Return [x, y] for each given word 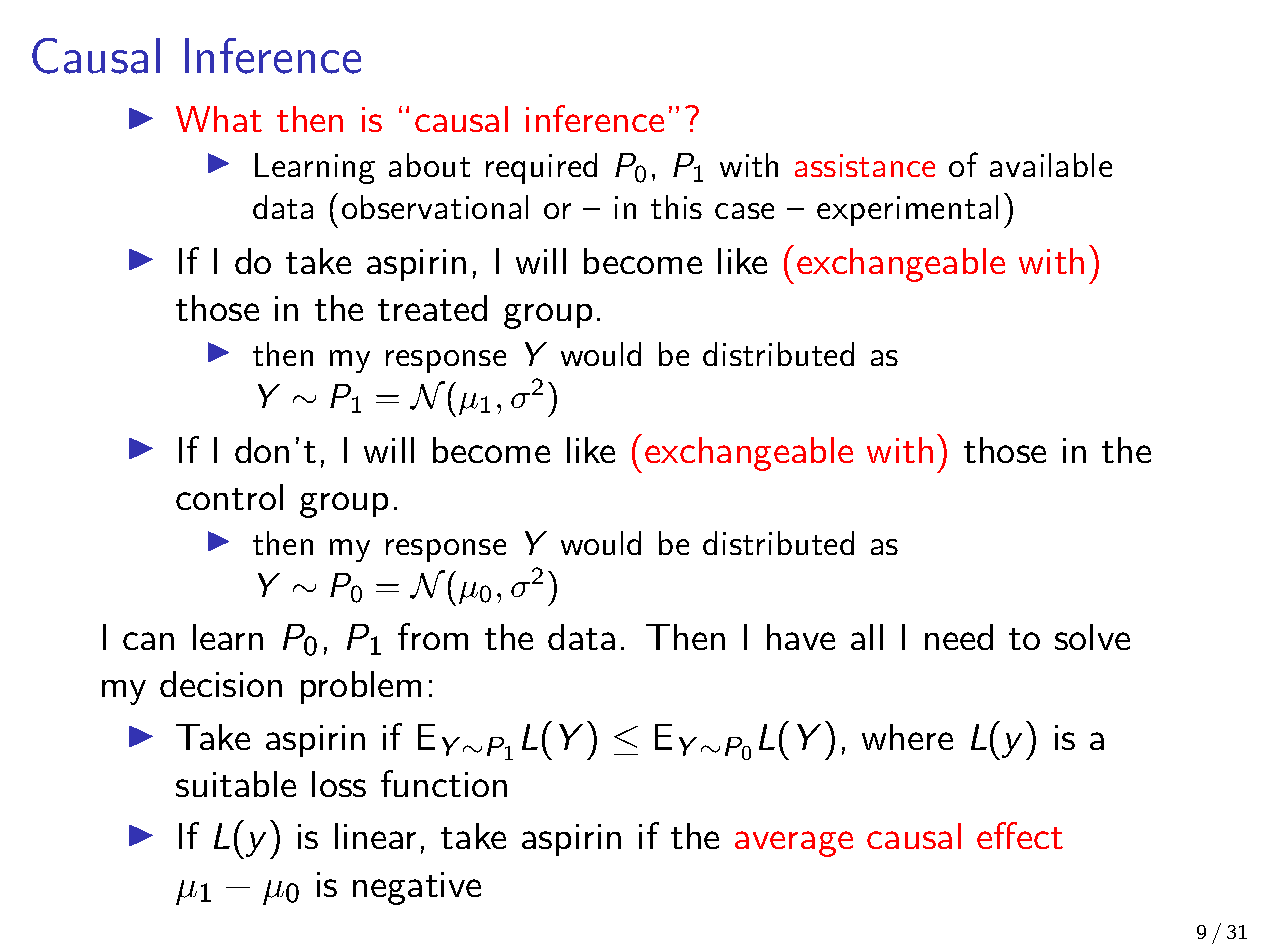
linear [375, 836]
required [541, 168]
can [148, 641]
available [1051, 165]
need [959, 637]
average [794, 844]
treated [432, 308]
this [676, 207]
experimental [907, 210]
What [219, 119]
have [801, 637]
